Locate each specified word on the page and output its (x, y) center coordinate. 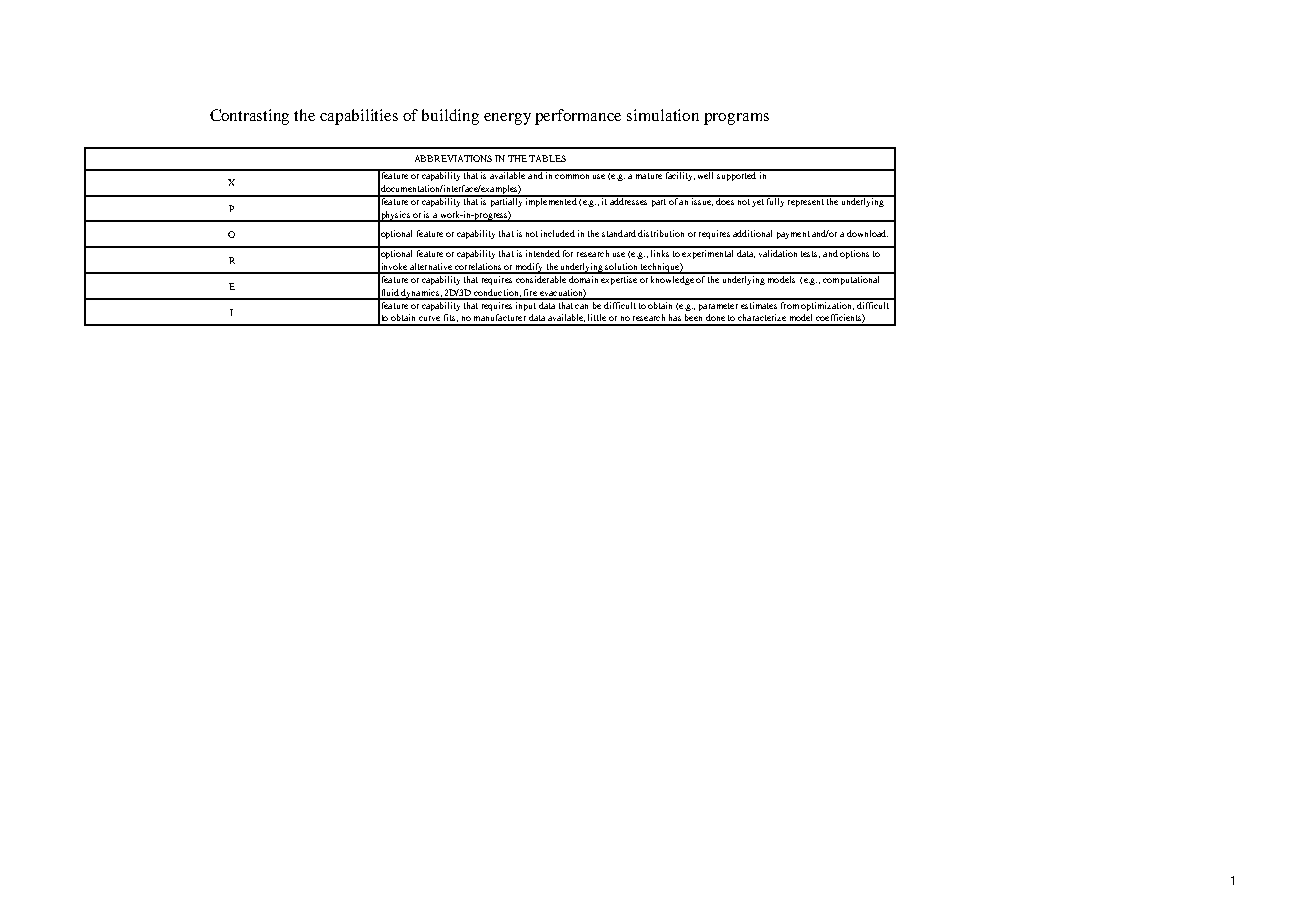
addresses (629, 200)
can (581, 306)
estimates (759, 304)
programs (736, 119)
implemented (551, 201)
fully (776, 201)
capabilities (359, 117)
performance (578, 117)
